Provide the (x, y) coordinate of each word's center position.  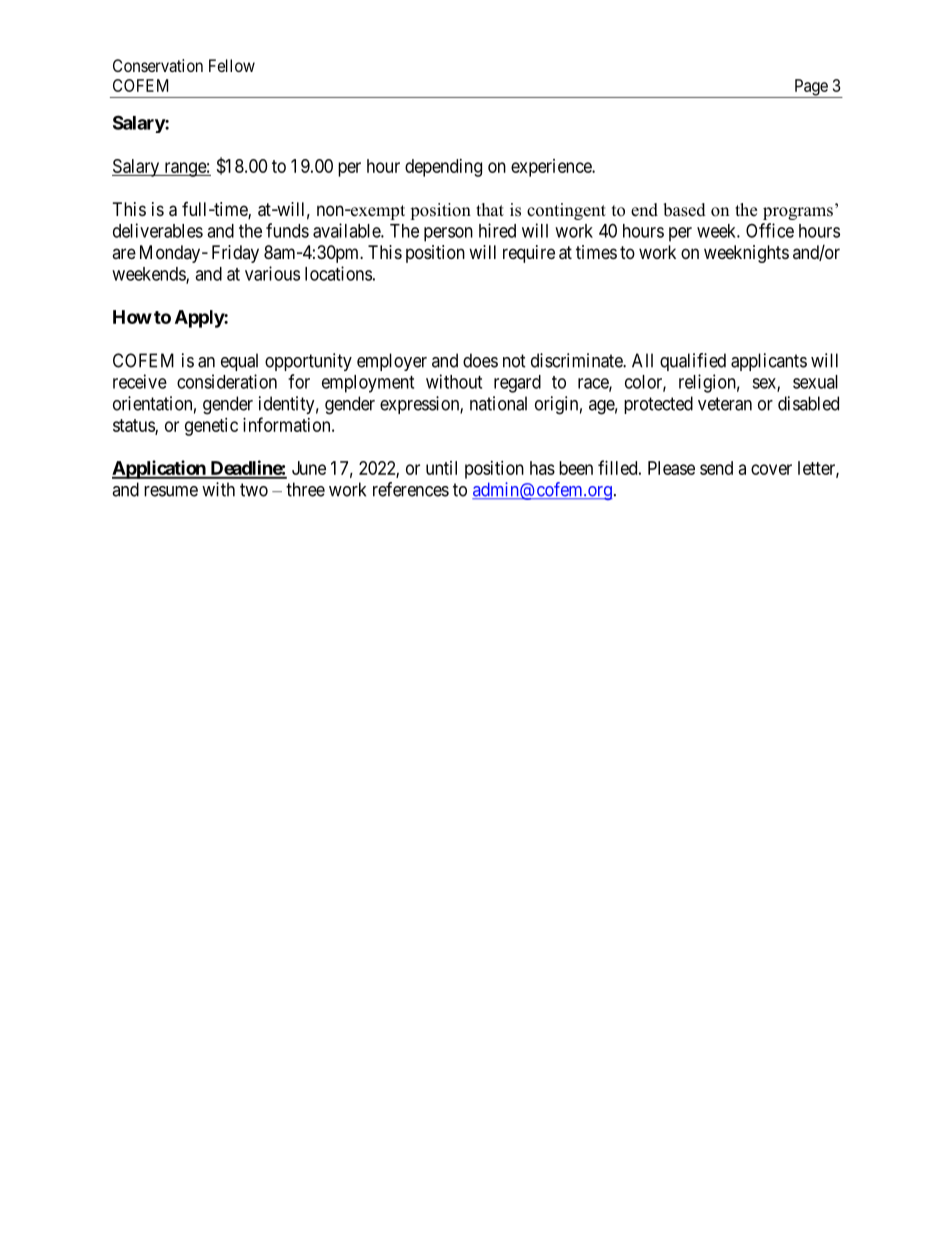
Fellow (232, 65)
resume (171, 491)
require (529, 254)
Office (770, 230)
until (441, 468)
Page (811, 88)
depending (443, 168)
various (272, 273)
